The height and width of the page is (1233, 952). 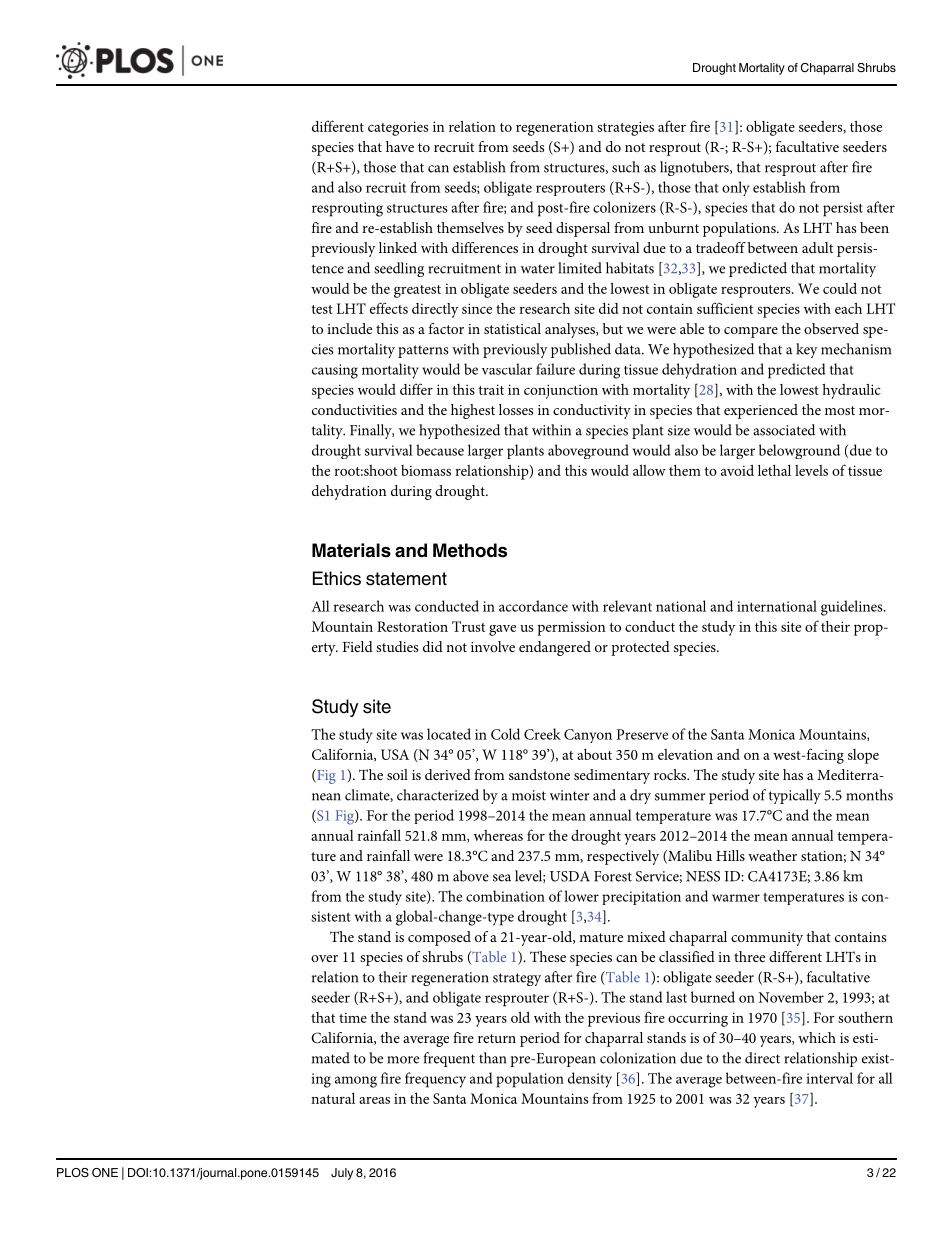 I want to click on interval, so click(x=829, y=1078).
